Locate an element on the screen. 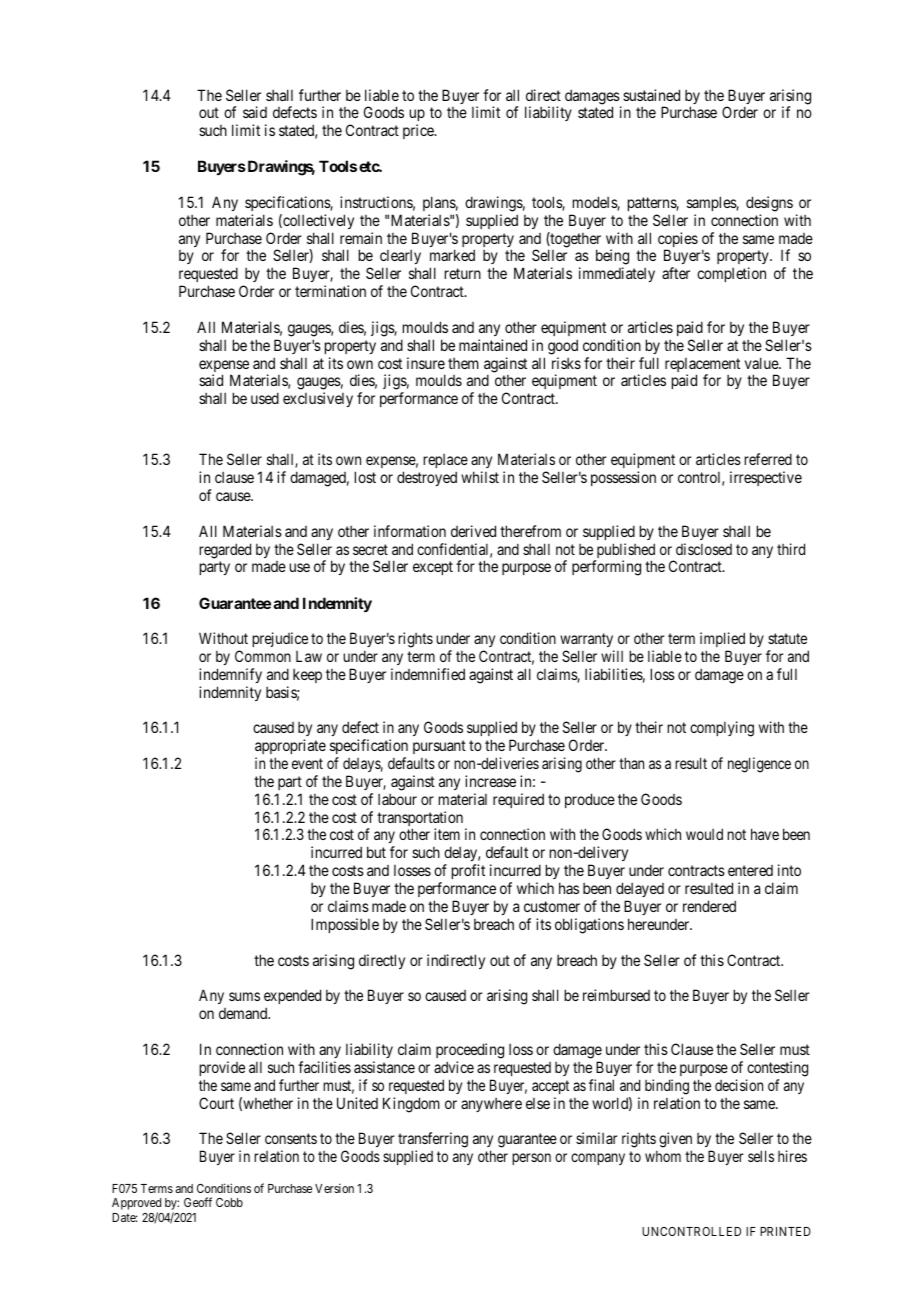  indemnify is located at coordinates (230, 675).
